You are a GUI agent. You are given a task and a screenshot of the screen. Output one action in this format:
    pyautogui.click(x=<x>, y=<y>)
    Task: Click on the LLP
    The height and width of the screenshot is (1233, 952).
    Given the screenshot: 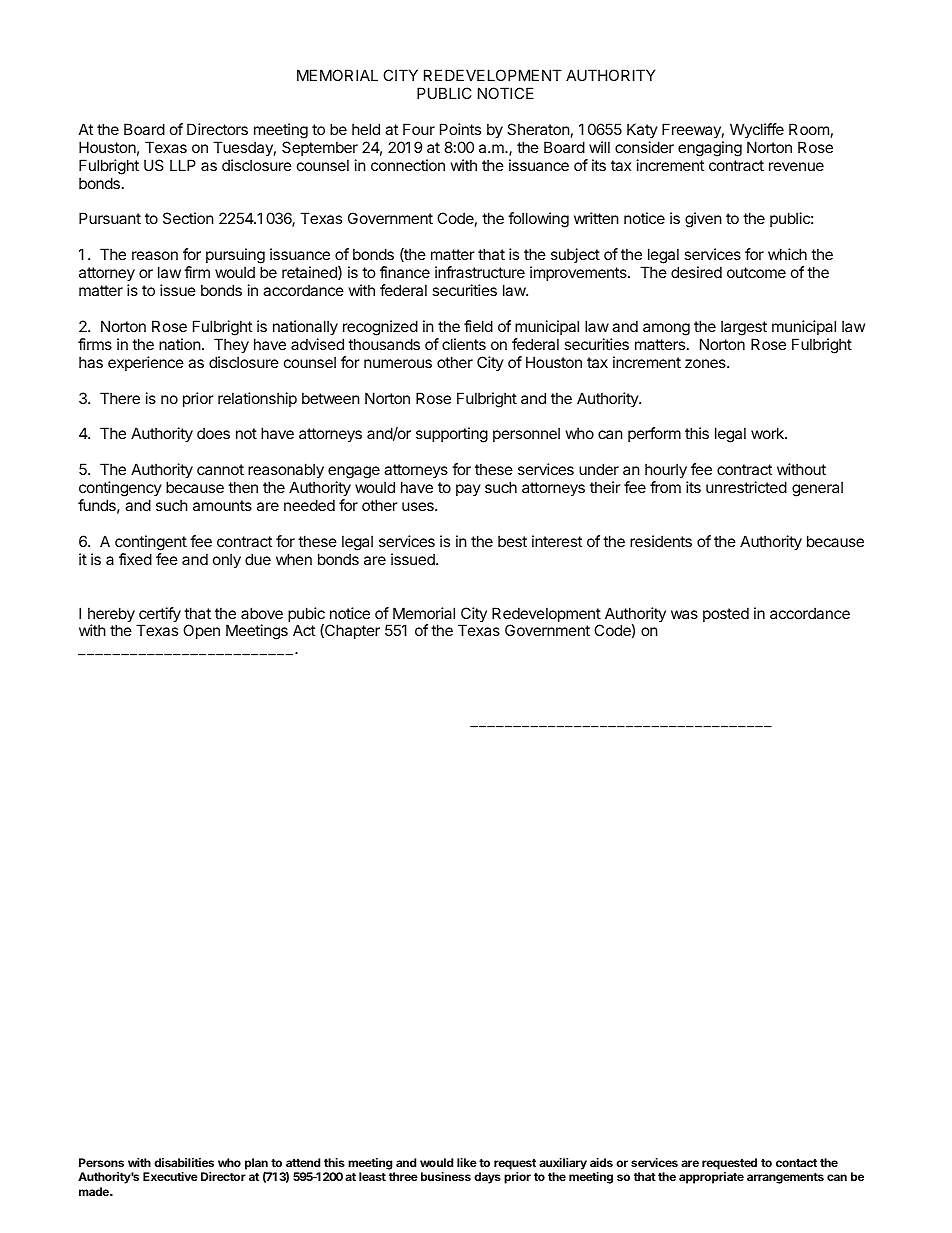 What is the action you would take?
    pyautogui.click(x=183, y=165)
